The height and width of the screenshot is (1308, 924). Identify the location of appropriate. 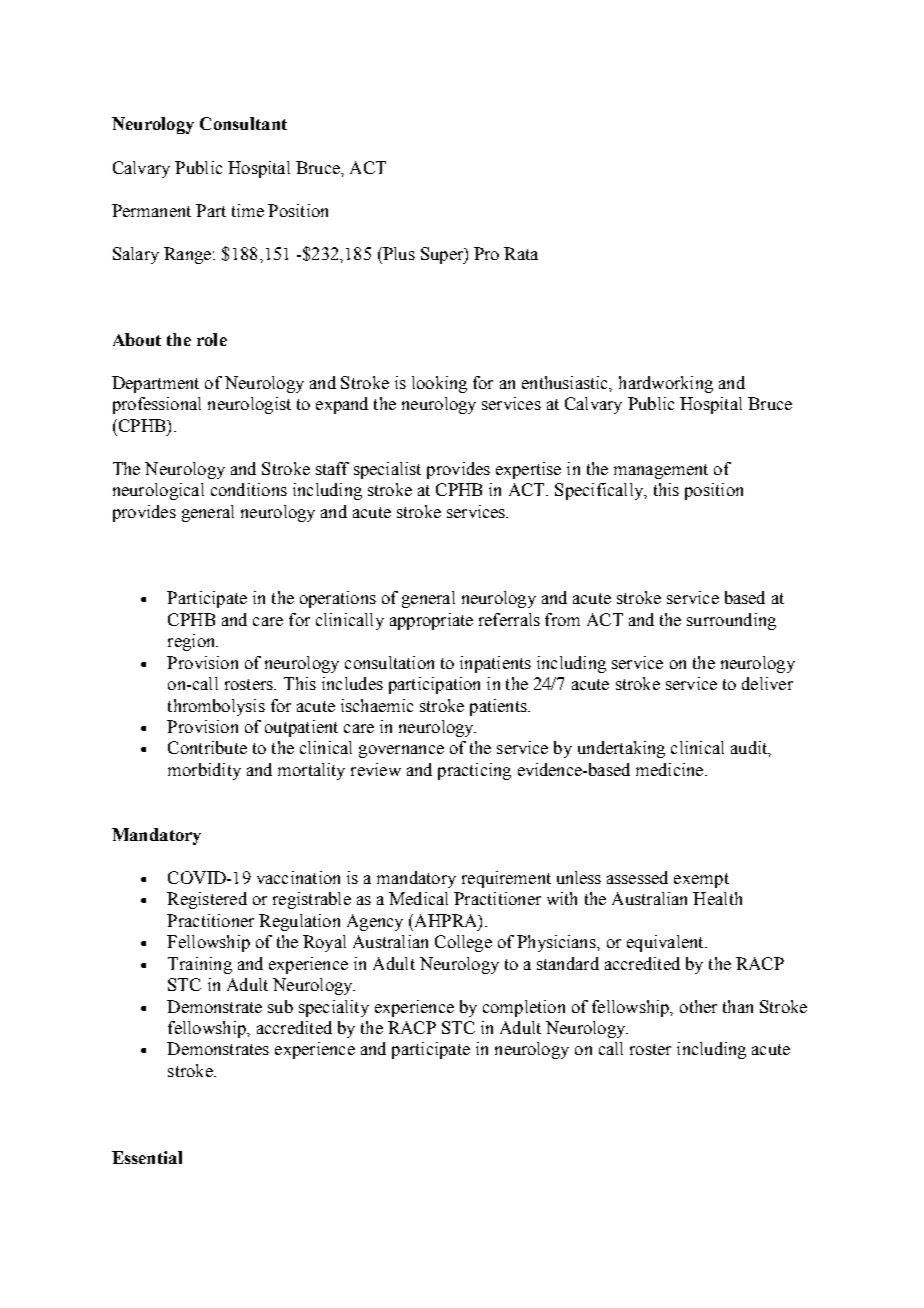
(431, 621).
